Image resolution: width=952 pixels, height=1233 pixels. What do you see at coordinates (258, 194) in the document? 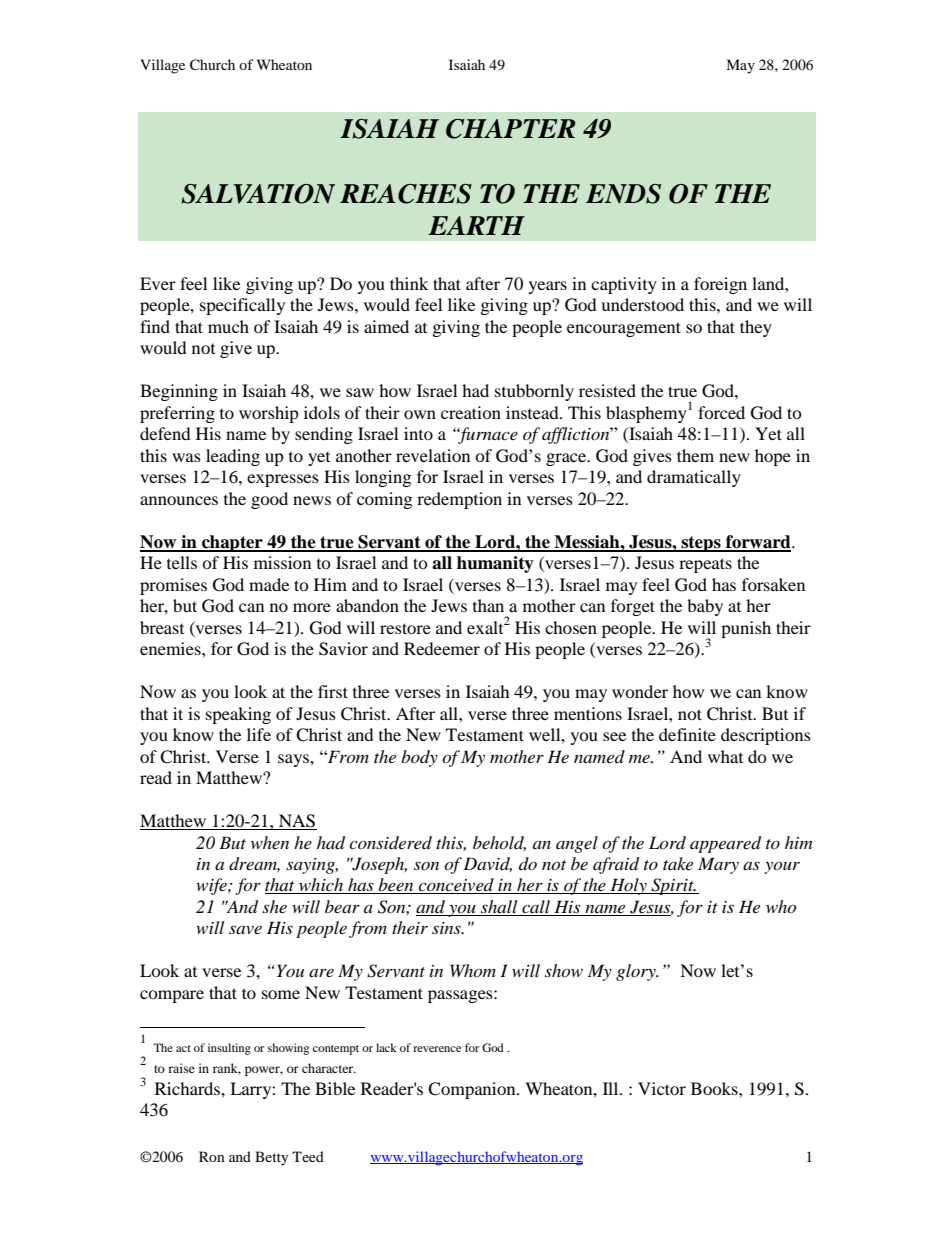
I see `SALVATION` at bounding box center [258, 194].
